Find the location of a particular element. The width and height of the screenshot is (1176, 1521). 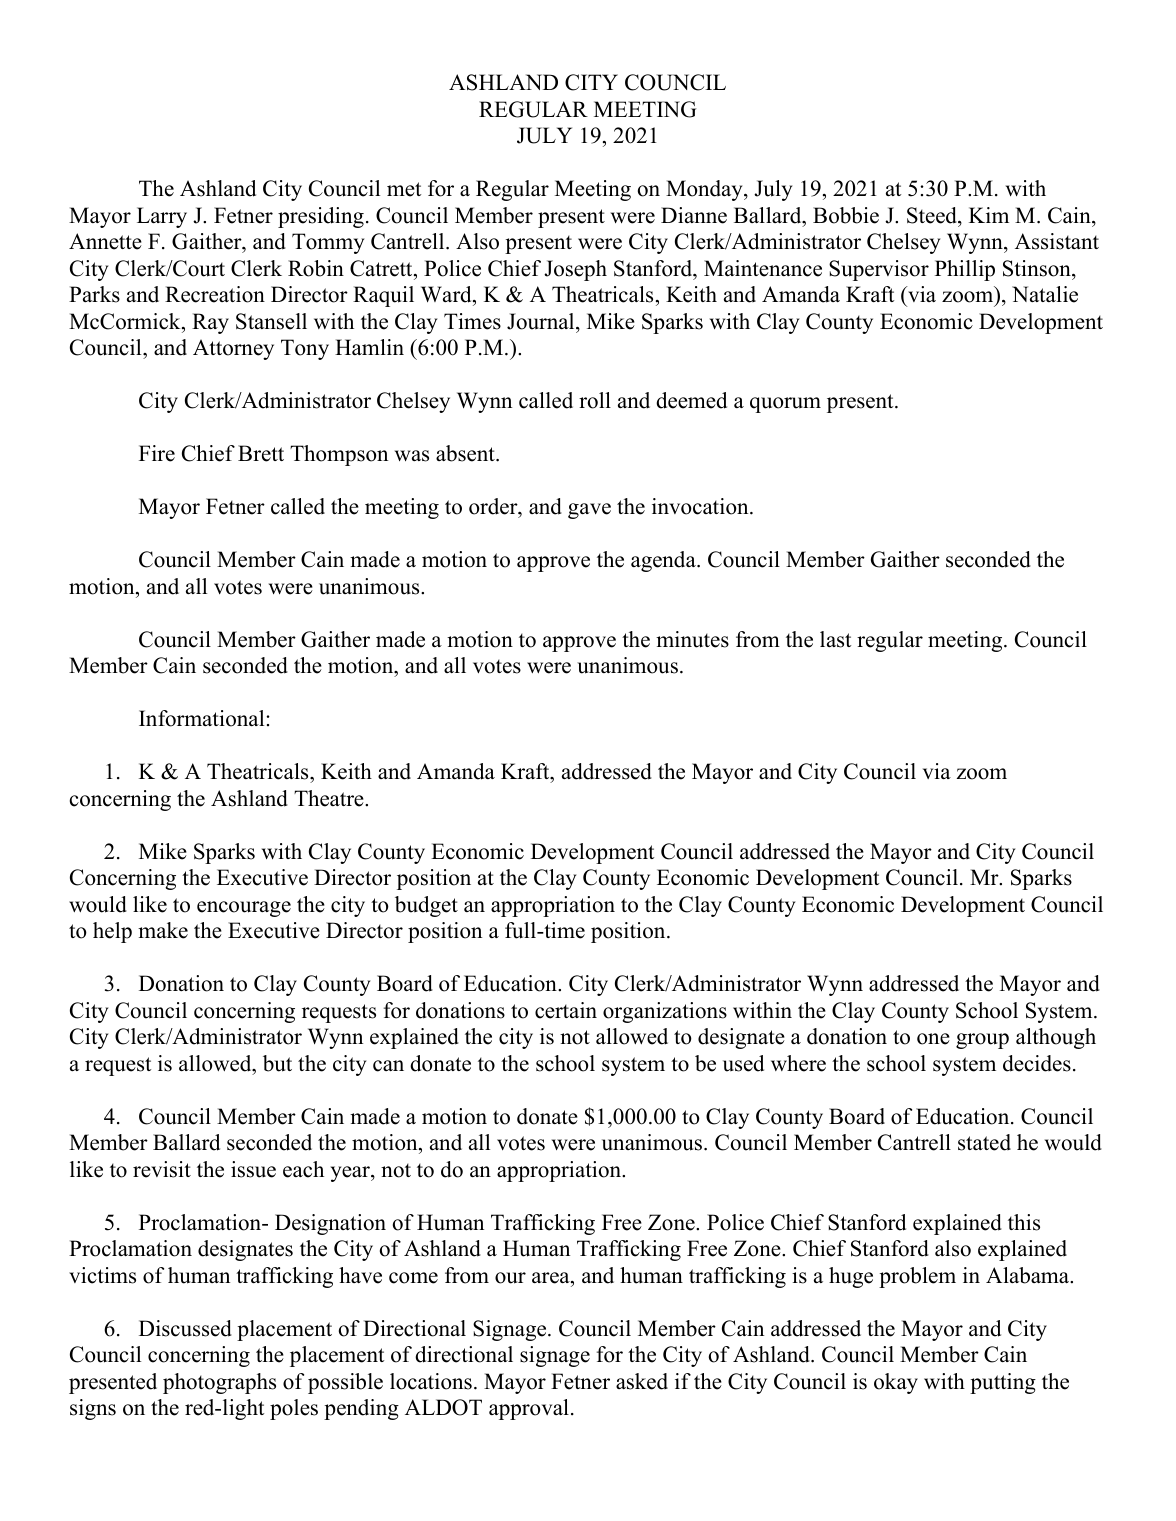

photographs is located at coordinates (219, 1383).
